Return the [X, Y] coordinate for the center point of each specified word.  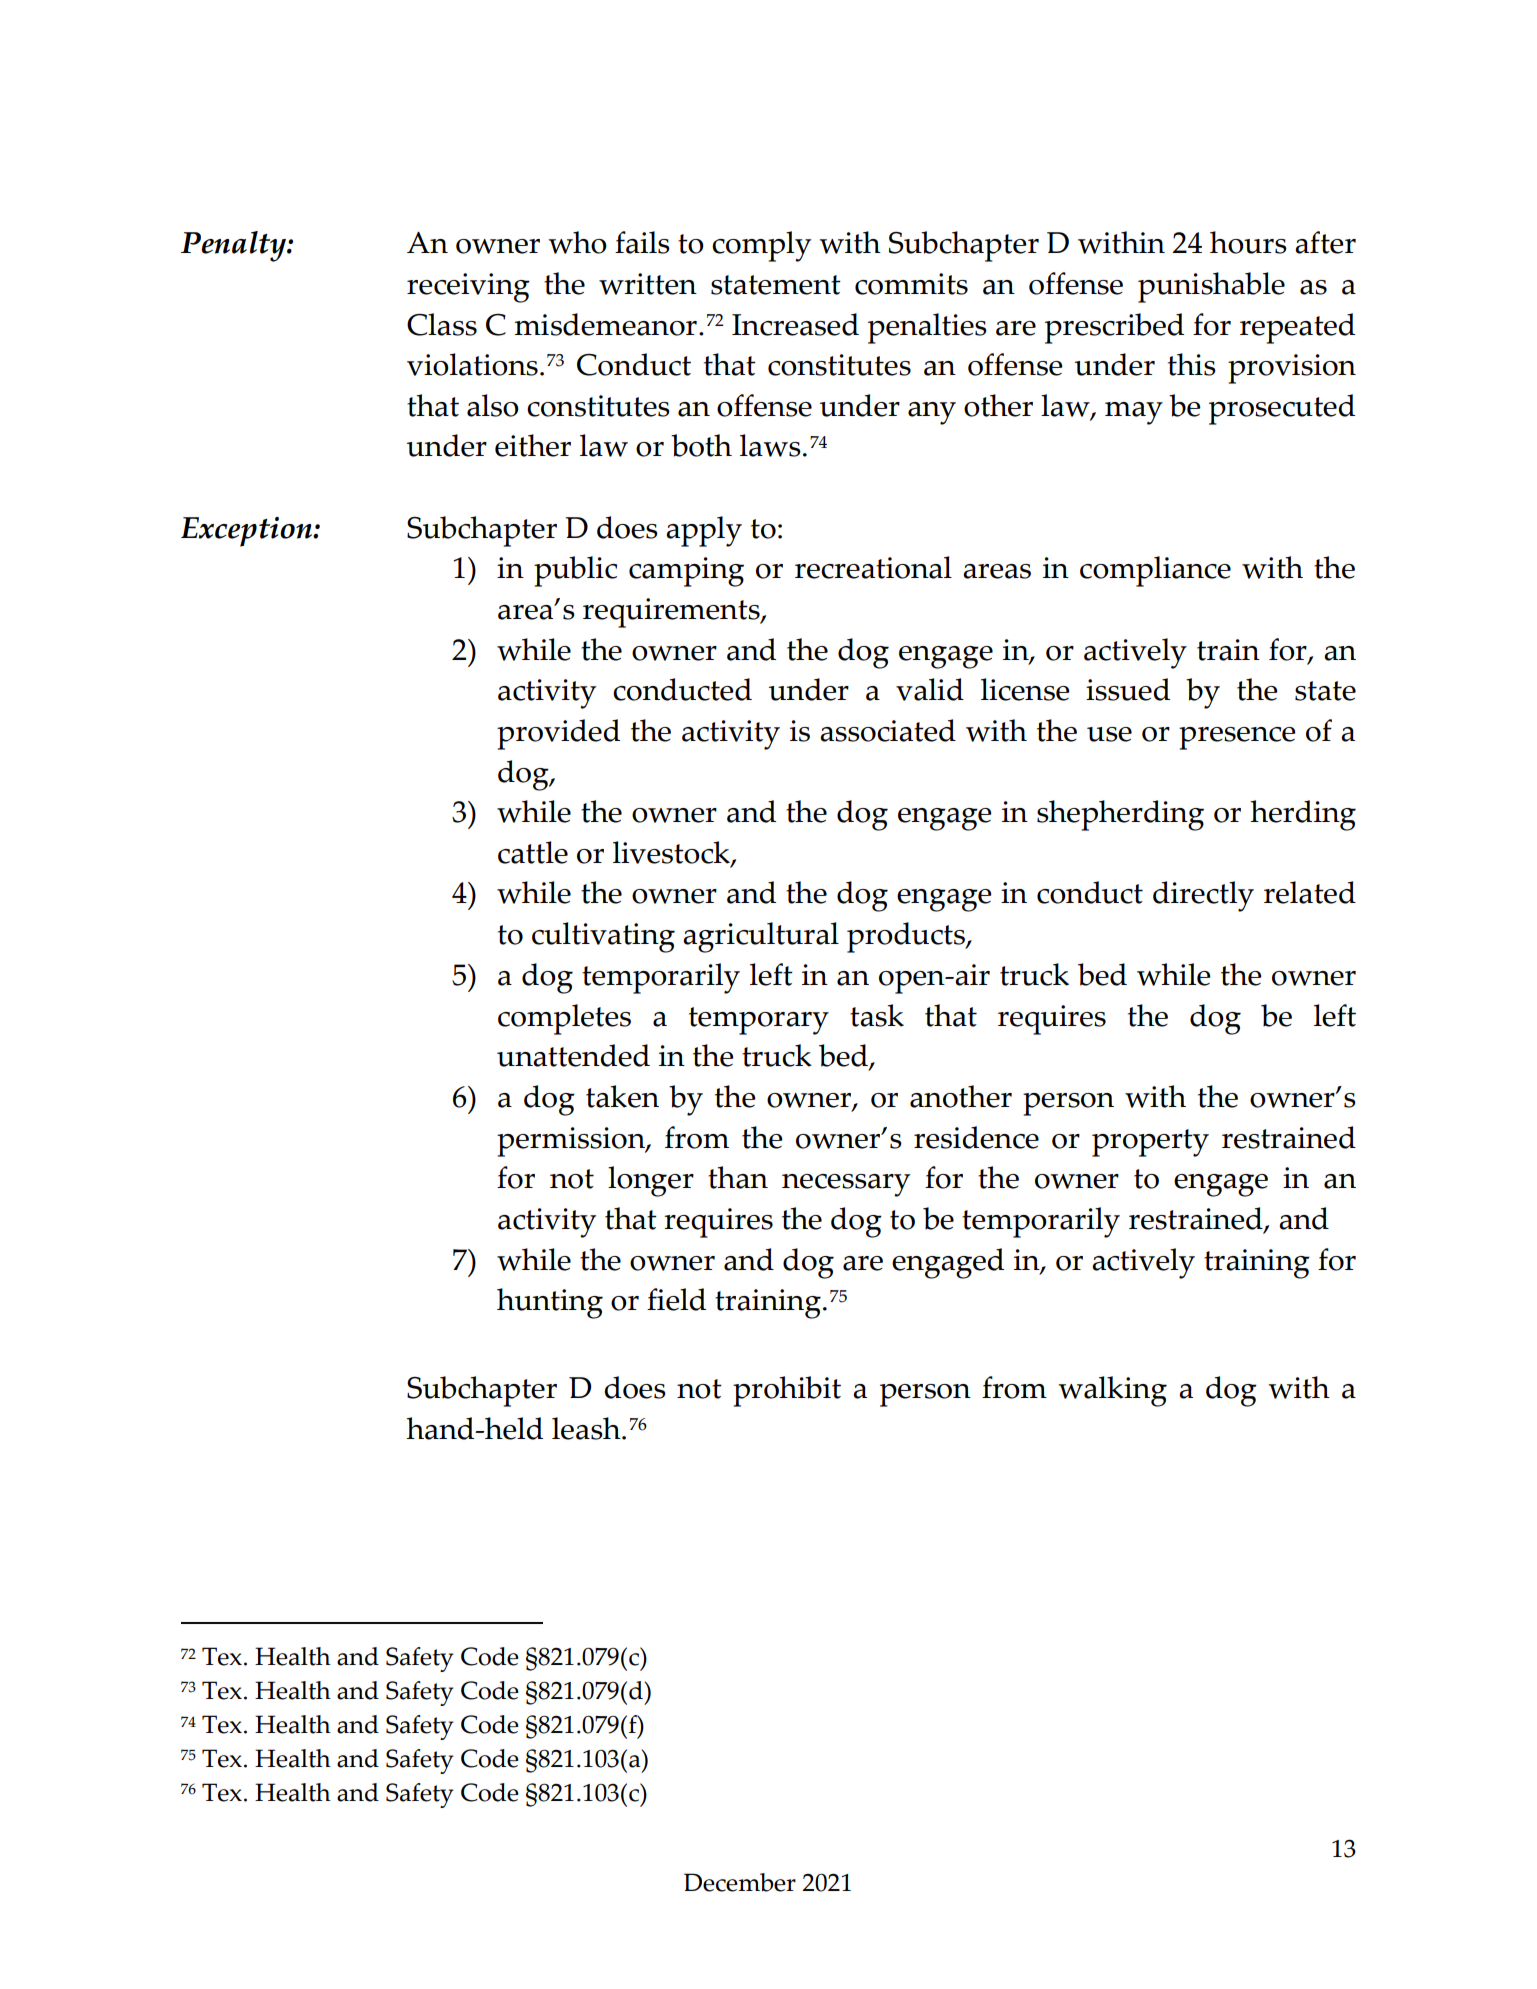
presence [1237, 738]
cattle [533, 852]
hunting [550, 1303]
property [1150, 1143]
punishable [1211, 287]
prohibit [787, 1391]
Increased [795, 324]
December [740, 1882]
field [676, 1299]
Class [442, 324]
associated [888, 730]
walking [1112, 1391]
